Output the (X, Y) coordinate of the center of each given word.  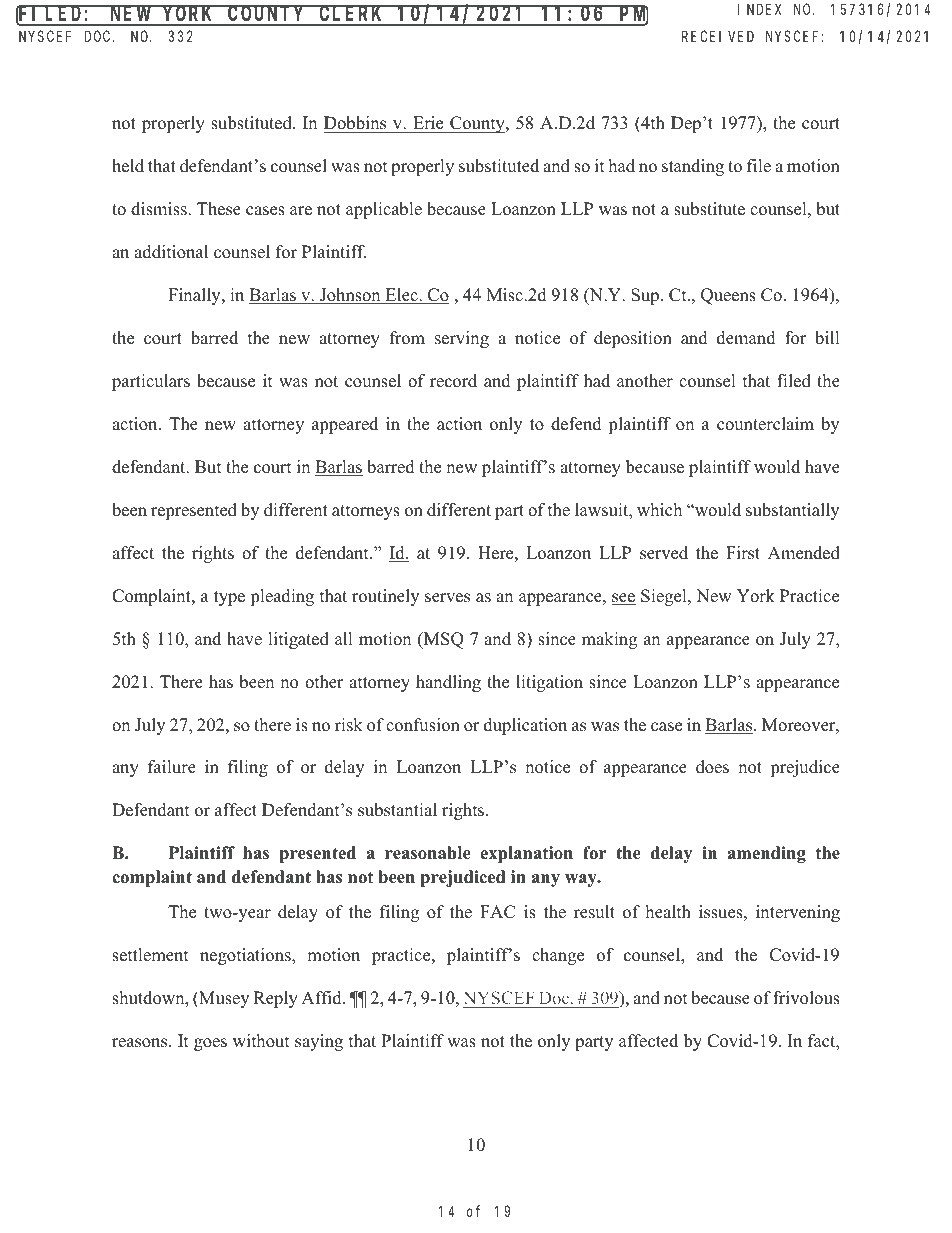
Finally (195, 296)
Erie (428, 123)
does (712, 767)
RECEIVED (718, 36)
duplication (525, 726)
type (229, 598)
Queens (728, 296)
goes (210, 1044)
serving (462, 339)
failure (172, 767)
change (558, 956)
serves (447, 598)
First (743, 553)
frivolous (806, 998)
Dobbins (355, 123)
